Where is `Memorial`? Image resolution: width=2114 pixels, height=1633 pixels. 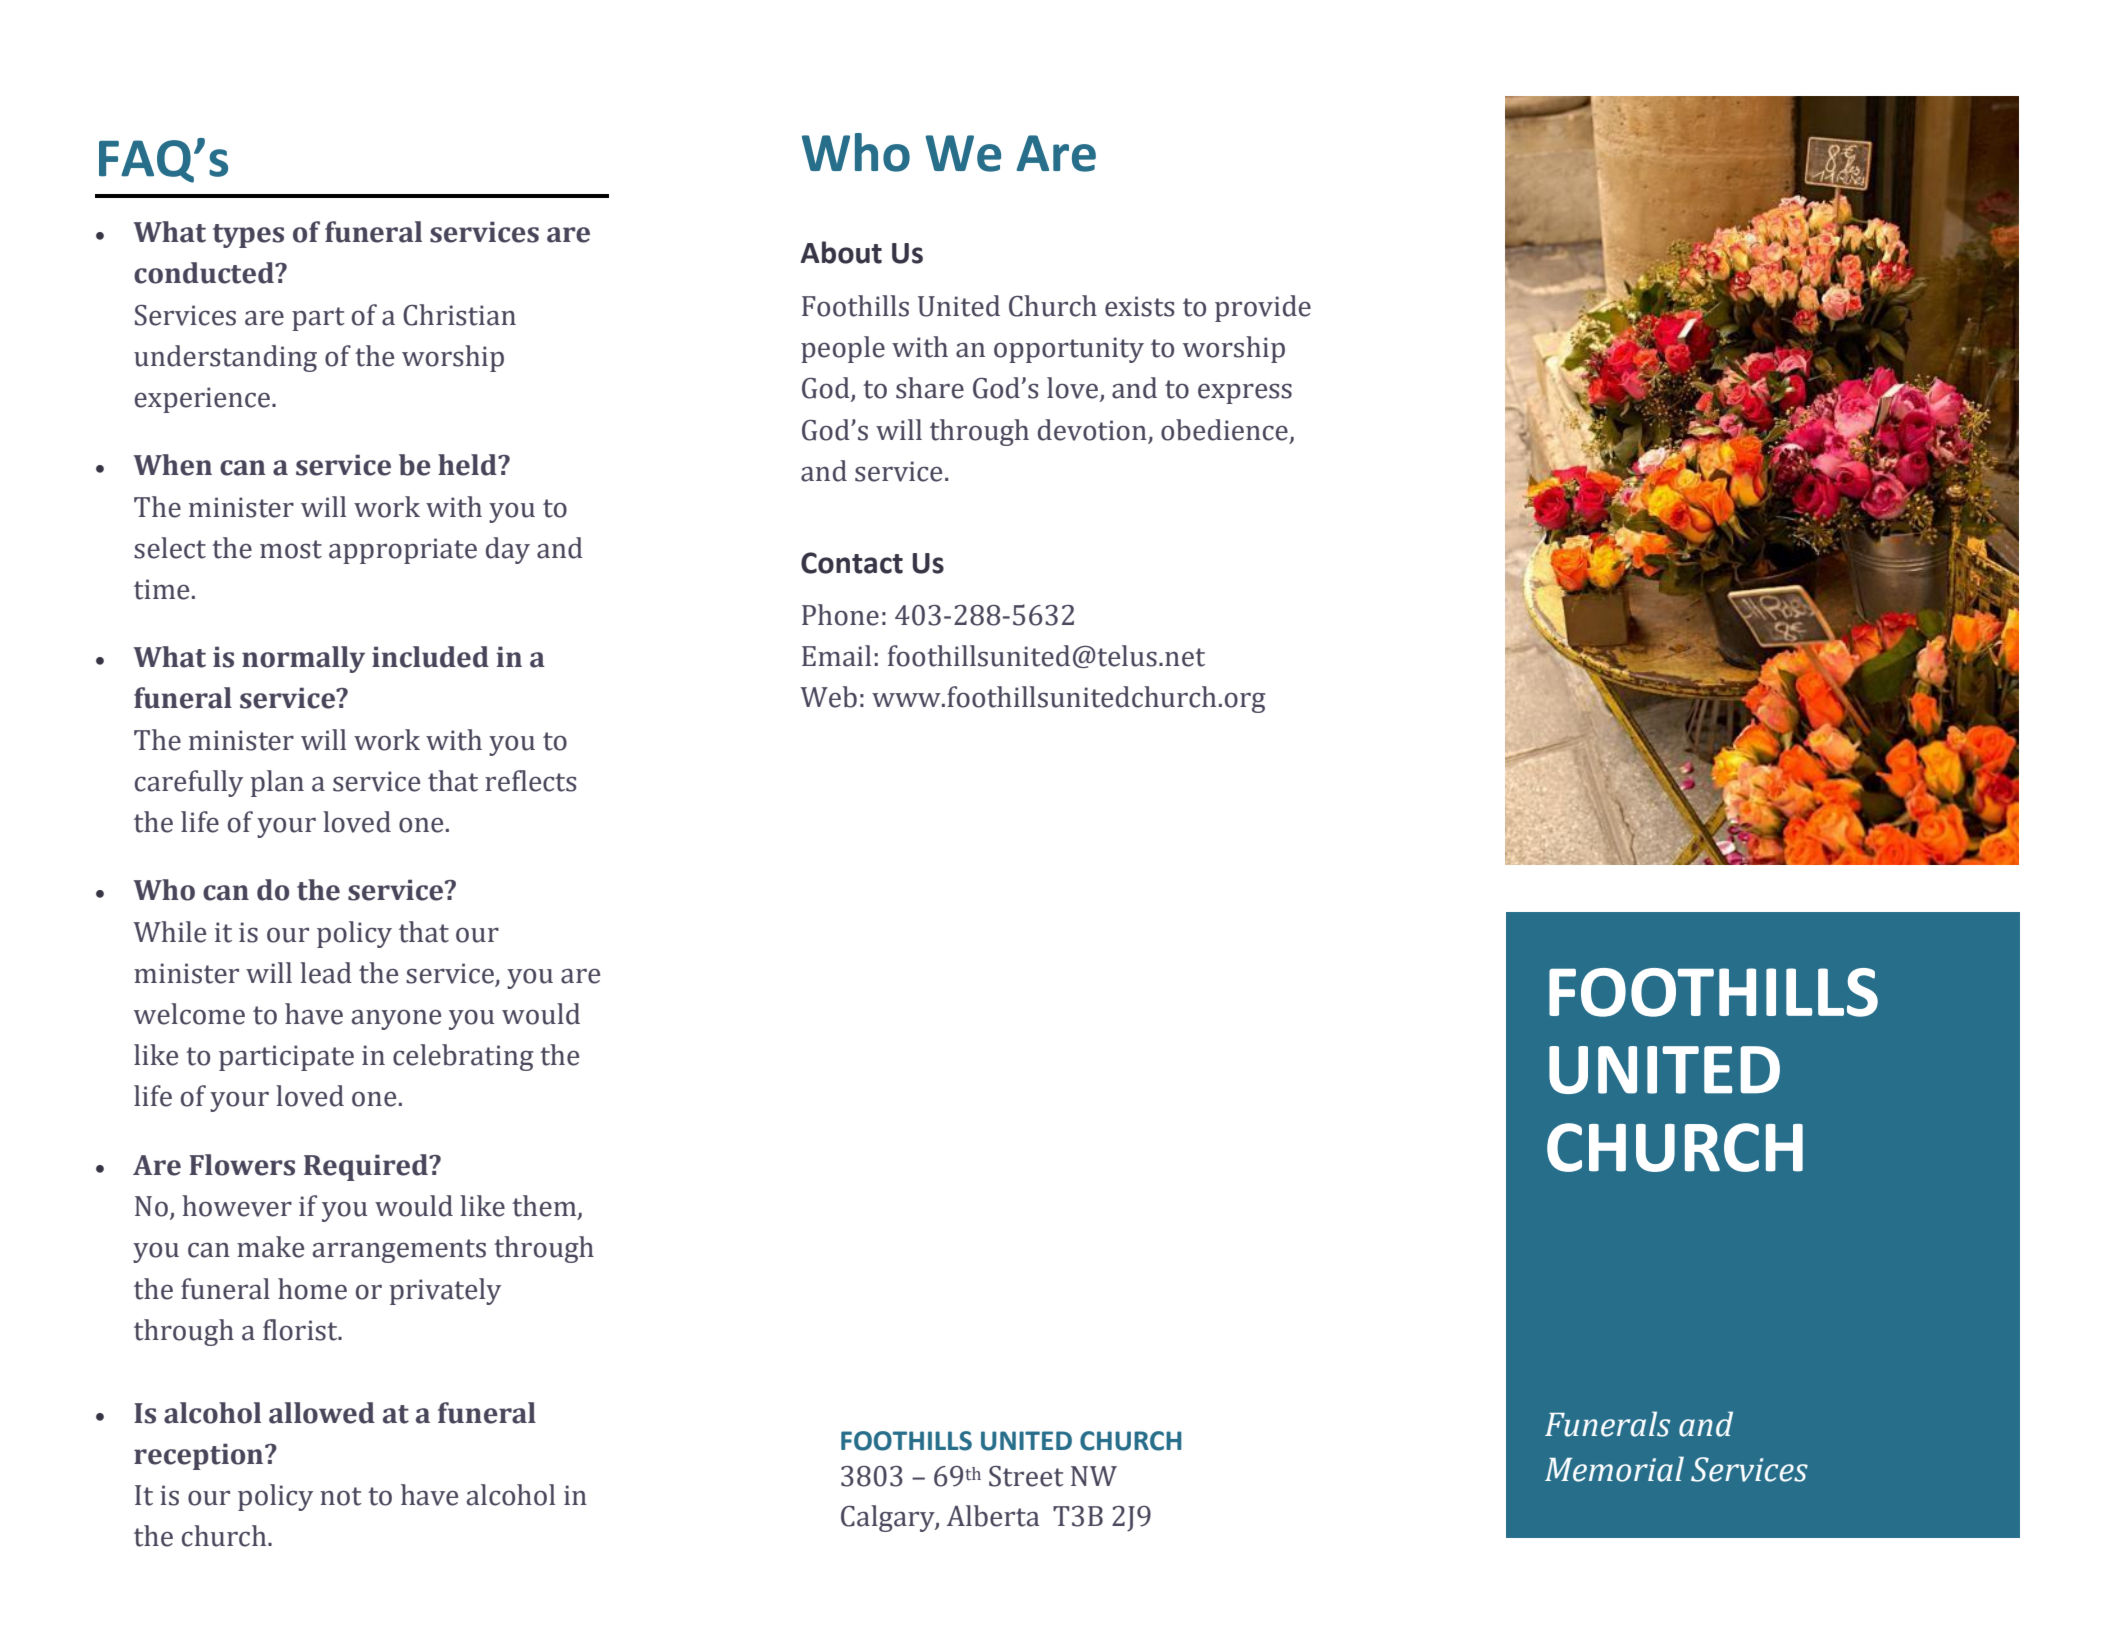 Memorial is located at coordinates (1614, 1469).
